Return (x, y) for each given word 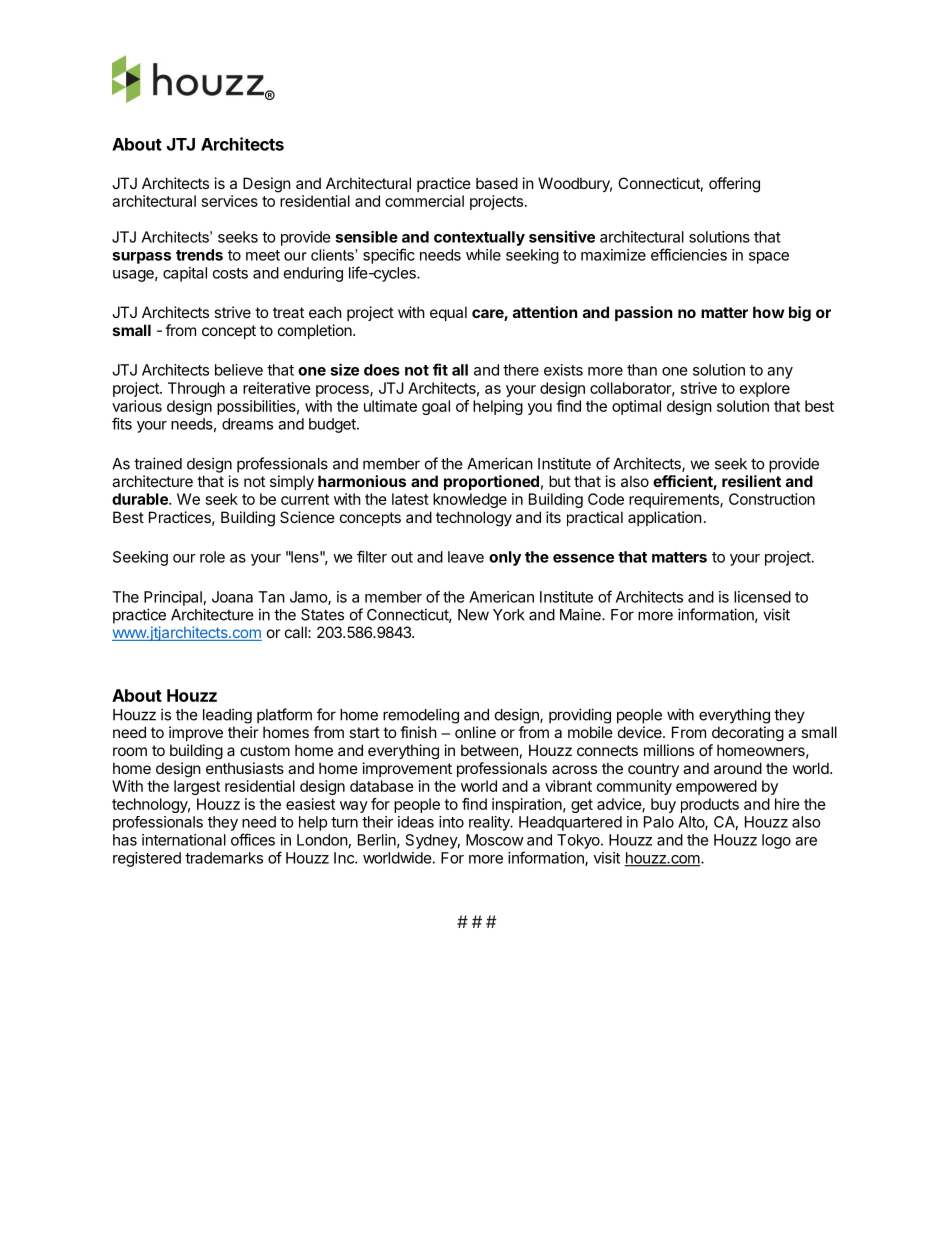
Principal (173, 598)
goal (436, 407)
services (230, 201)
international (184, 840)
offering (734, 185)
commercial (424, 201)
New (473, 615)
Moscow (495, 840)
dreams (247, 424)
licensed (762, 597)
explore (765, 389)
